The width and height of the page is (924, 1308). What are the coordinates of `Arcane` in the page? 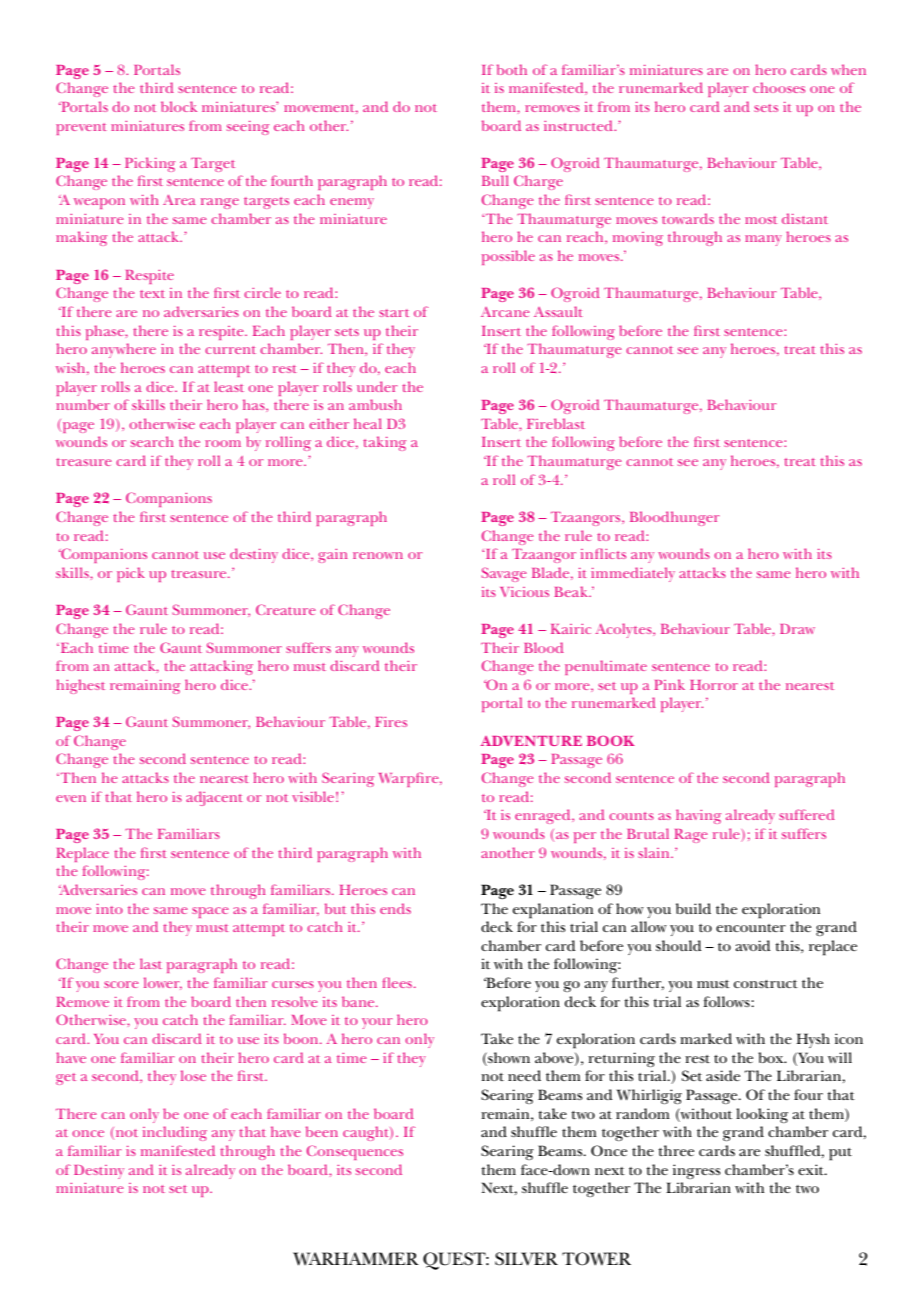 It's located at (505, 312).
